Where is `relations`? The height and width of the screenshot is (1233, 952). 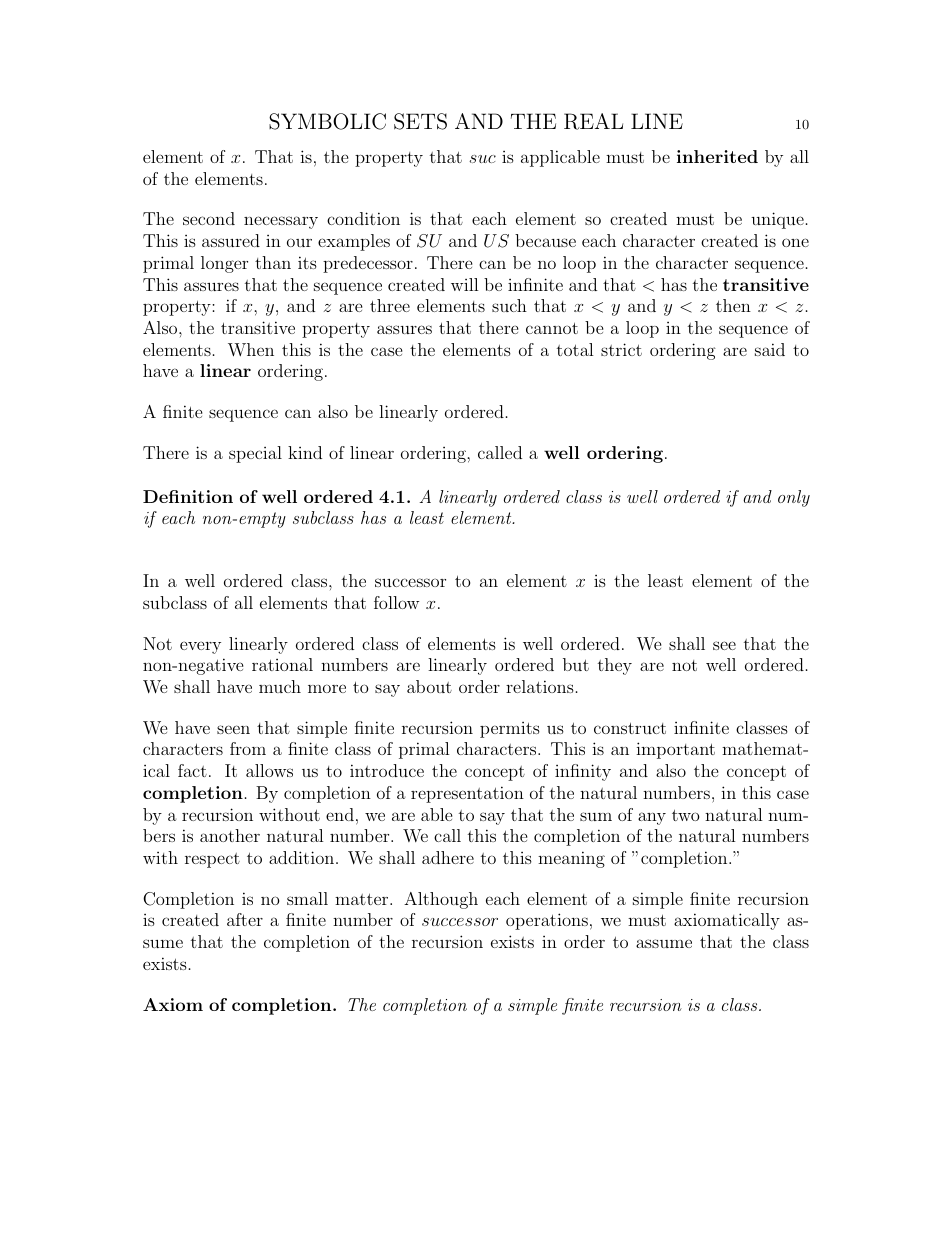 relations is located at coordinates (540, 686).
